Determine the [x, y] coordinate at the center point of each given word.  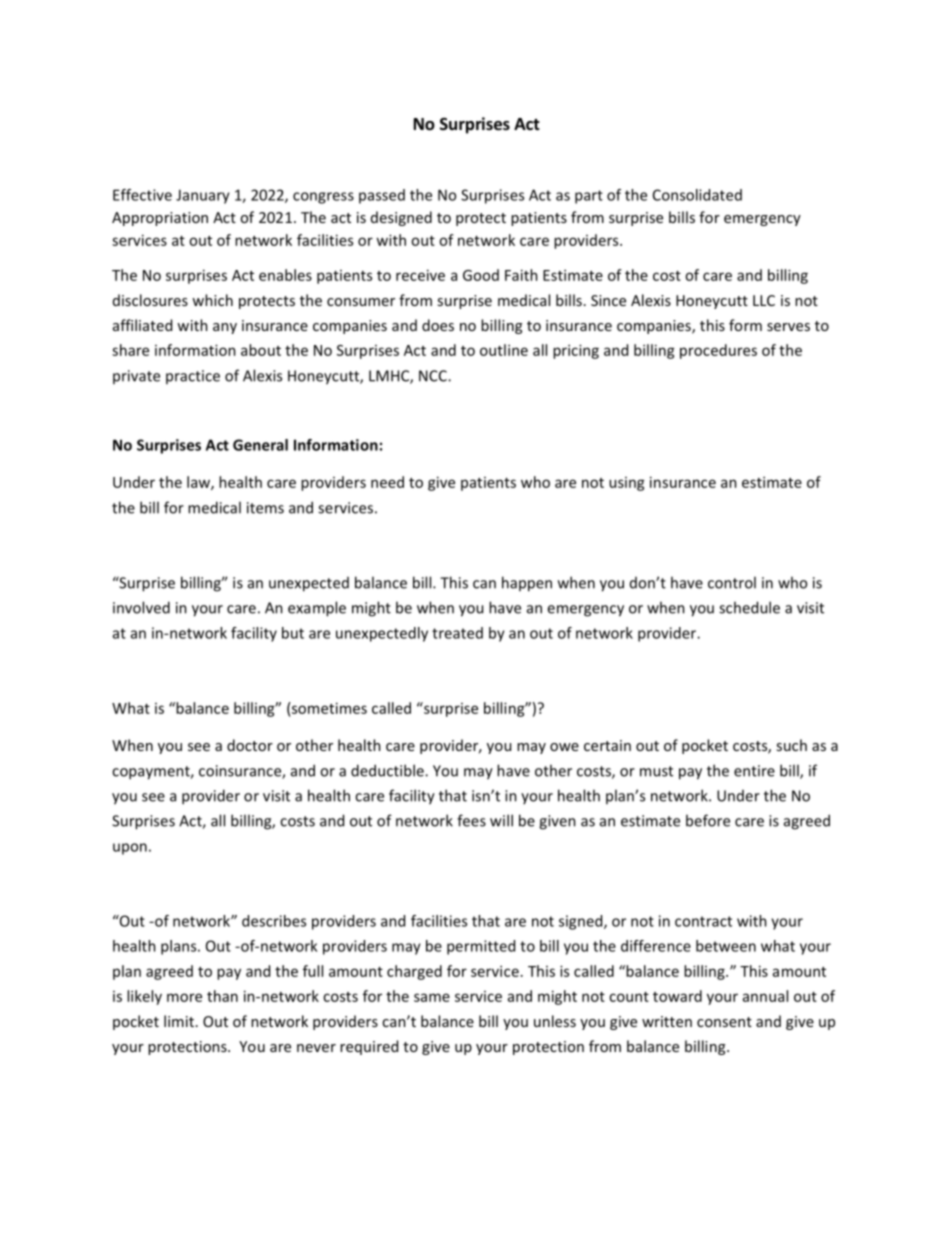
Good [481, 275]
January [203, 196]
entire [754, 771]
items [265, 508]
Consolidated [697, 195]
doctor [250, 745]
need [387, 482]
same [432, 997]
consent [724, 1022]
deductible [388, 770]
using [627, 484]
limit [179, 1021]
